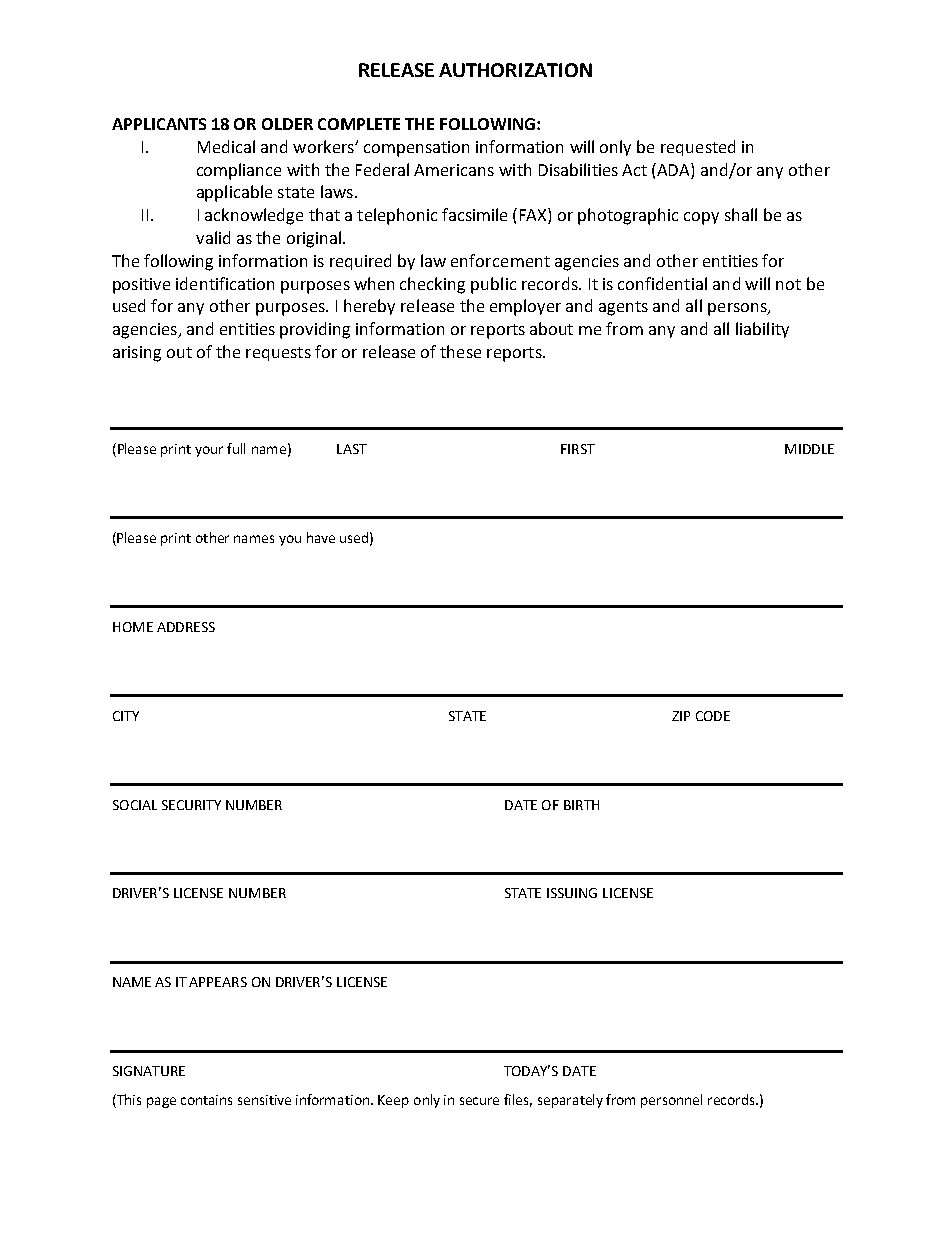 The height and width of the screenshot is (1233, 952). I want to click on SECURITY, so click(191, 805).
